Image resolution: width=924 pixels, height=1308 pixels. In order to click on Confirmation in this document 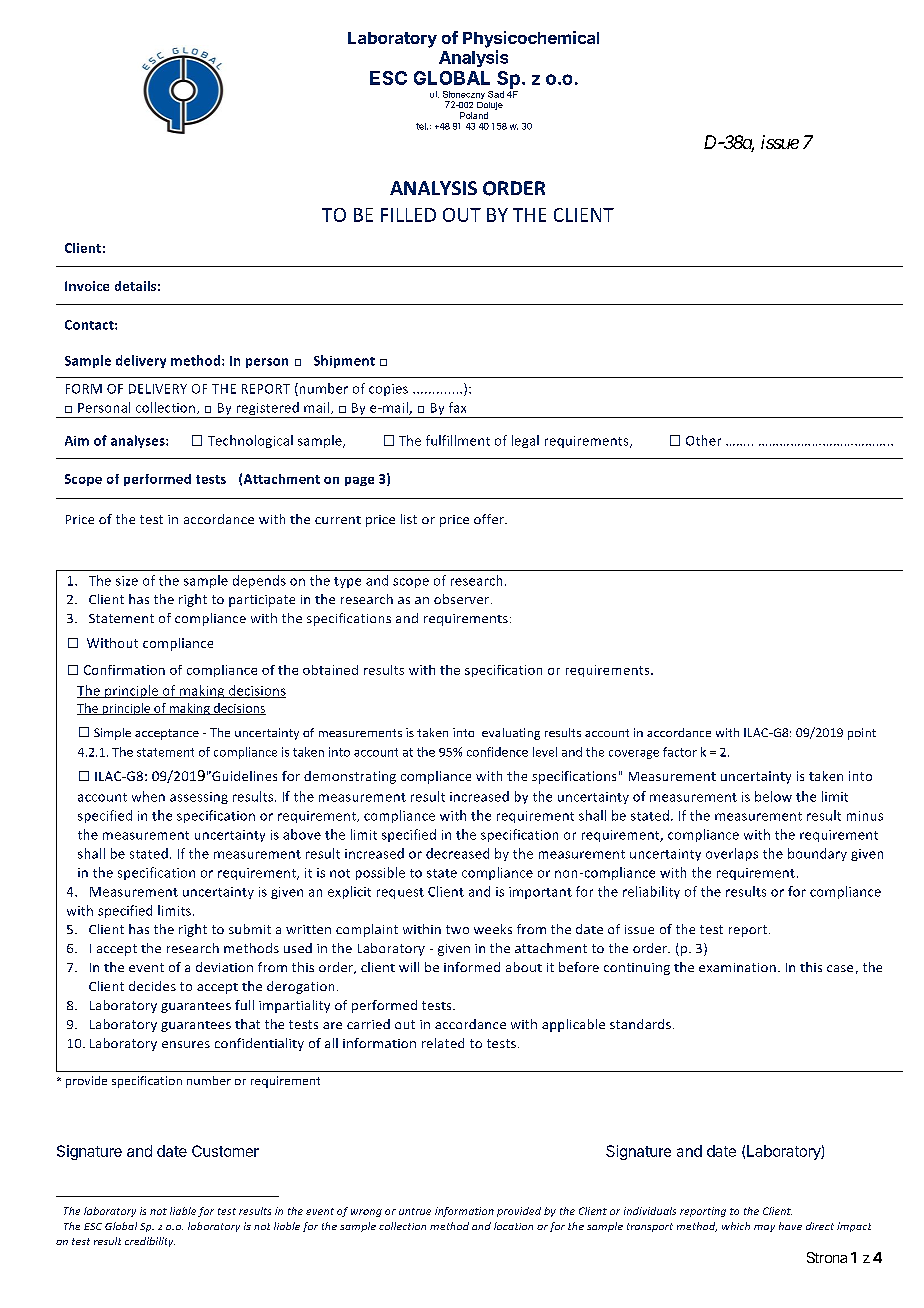, I will do `click(124, 670)`.
